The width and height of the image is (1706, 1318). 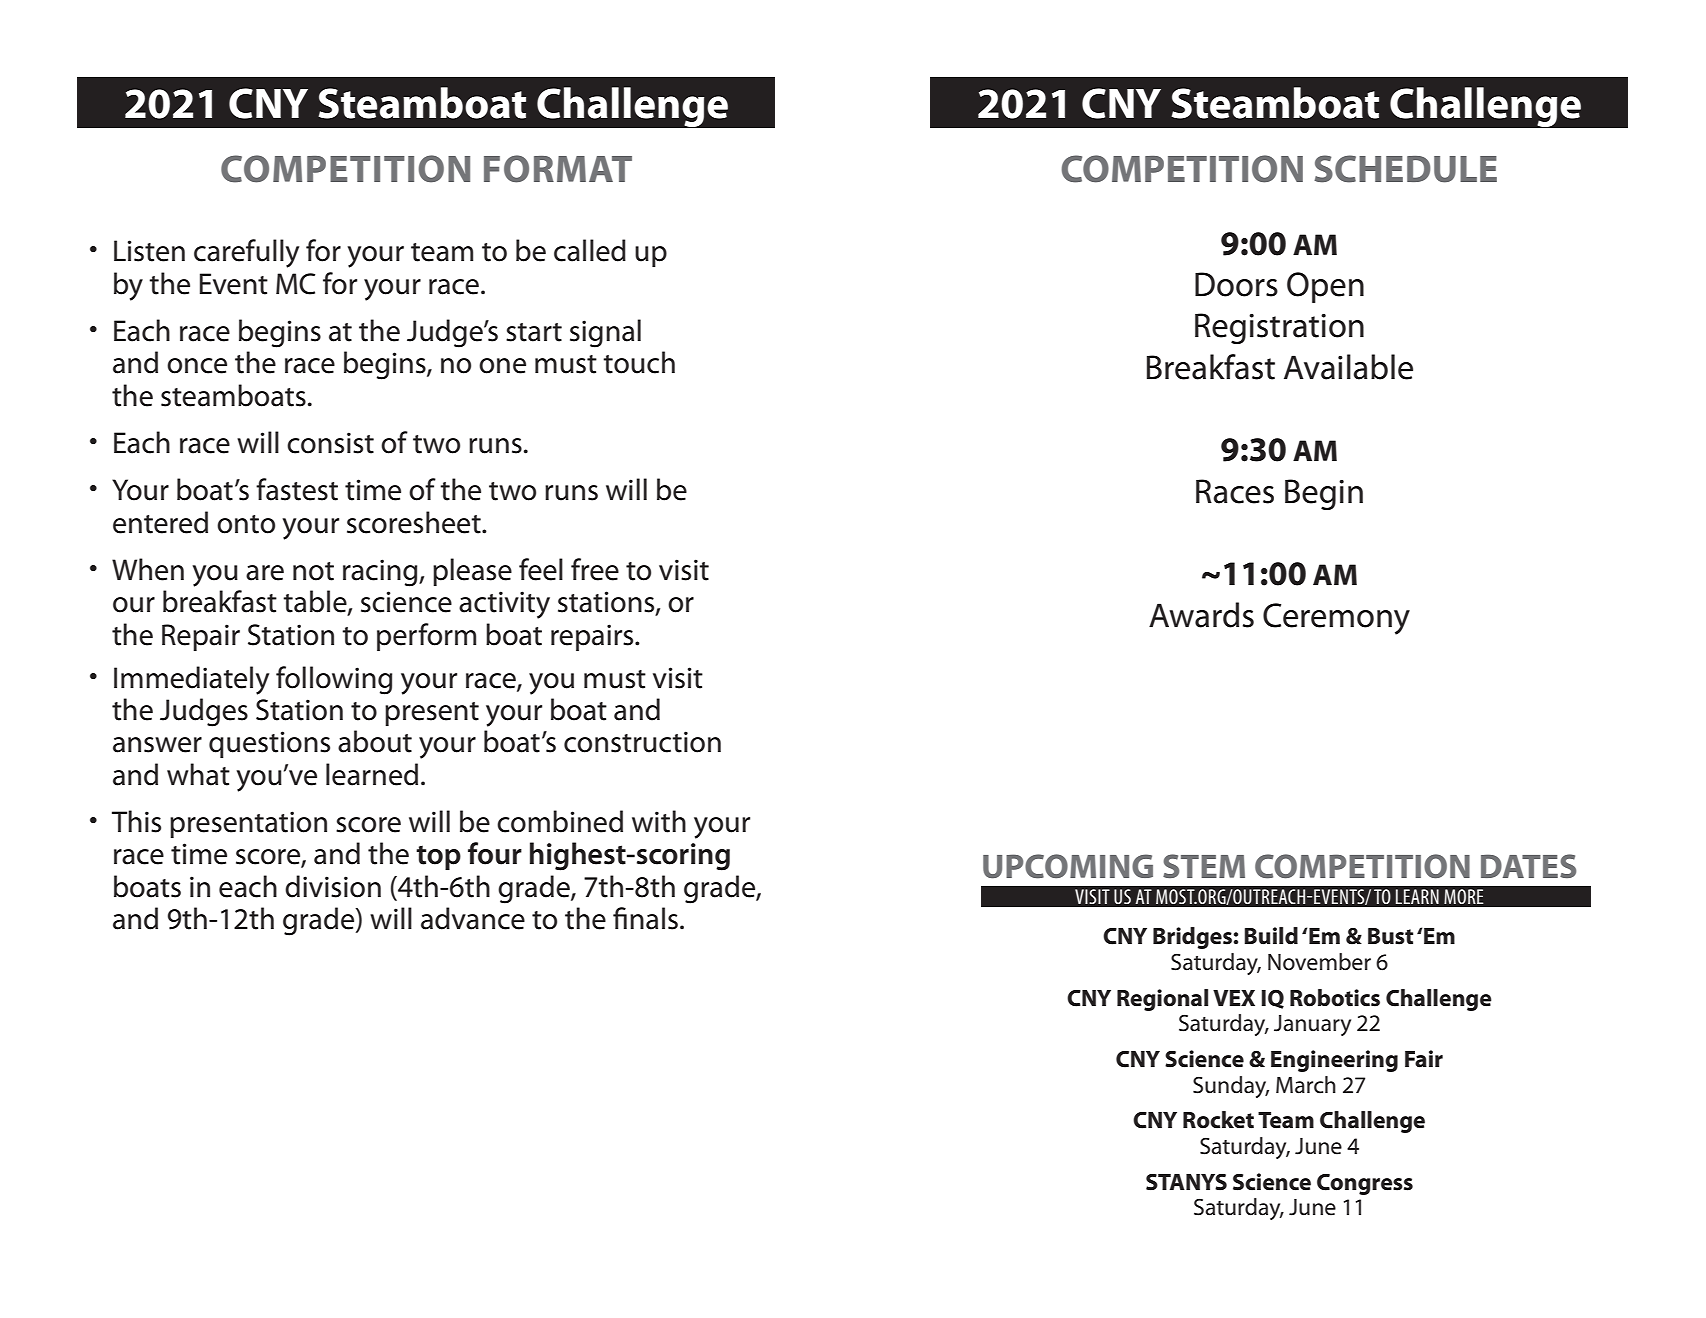 I want to click on finals, so click(x=645, y=918).
